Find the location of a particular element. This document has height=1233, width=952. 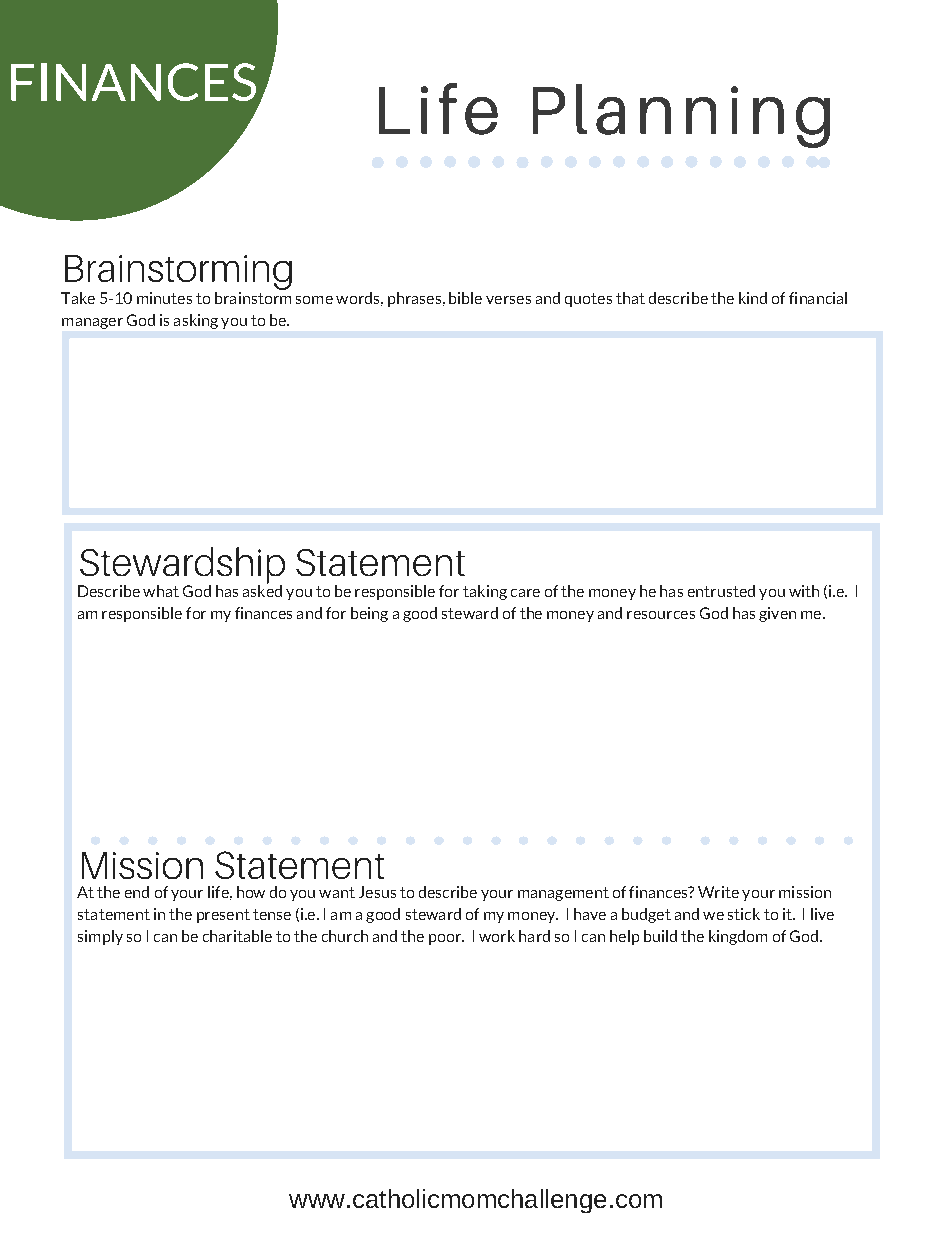

financial is located at coordinates (818, 298).
